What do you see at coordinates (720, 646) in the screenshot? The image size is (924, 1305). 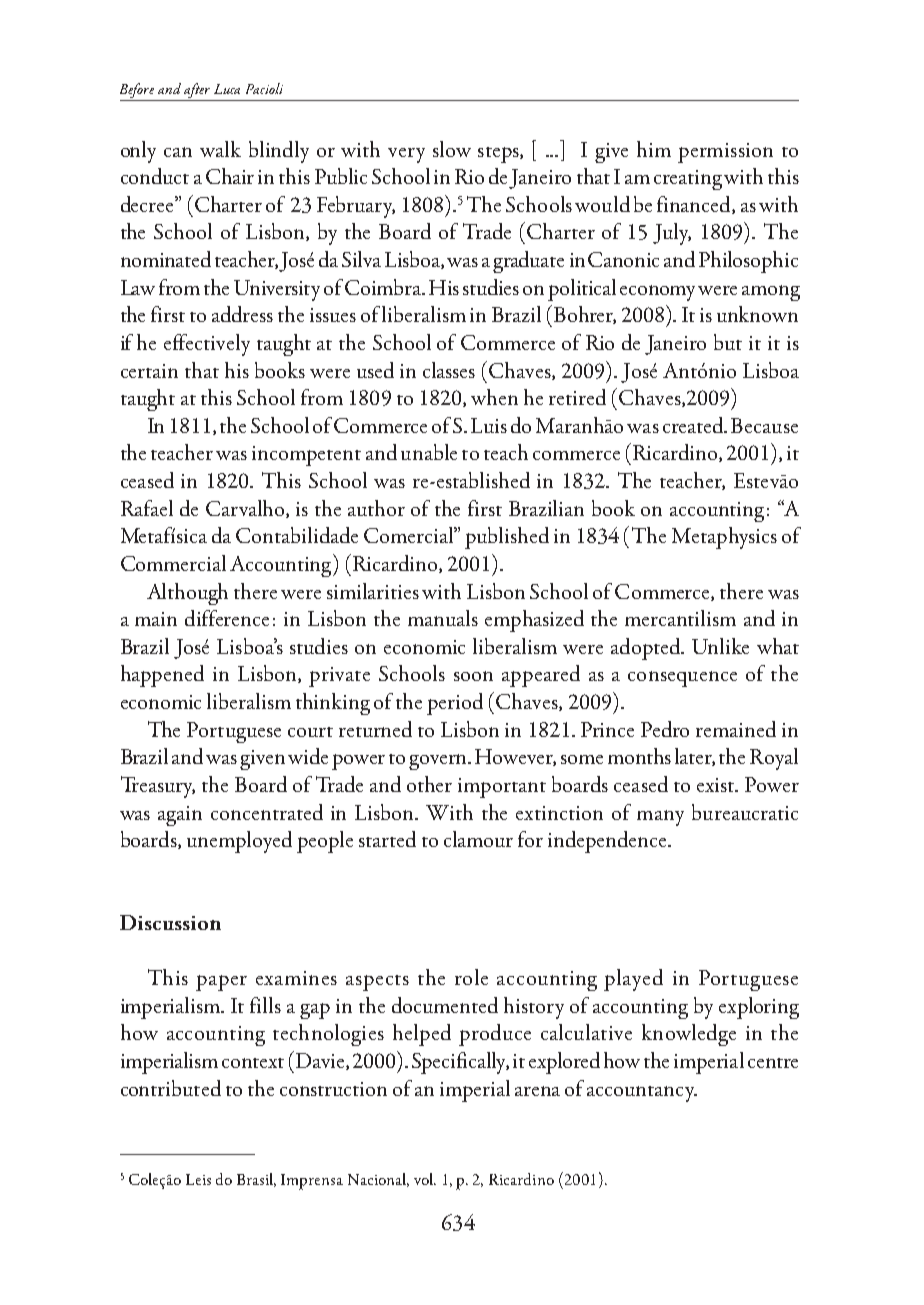 I see `Unlike` at bounding box center [720, 646].
